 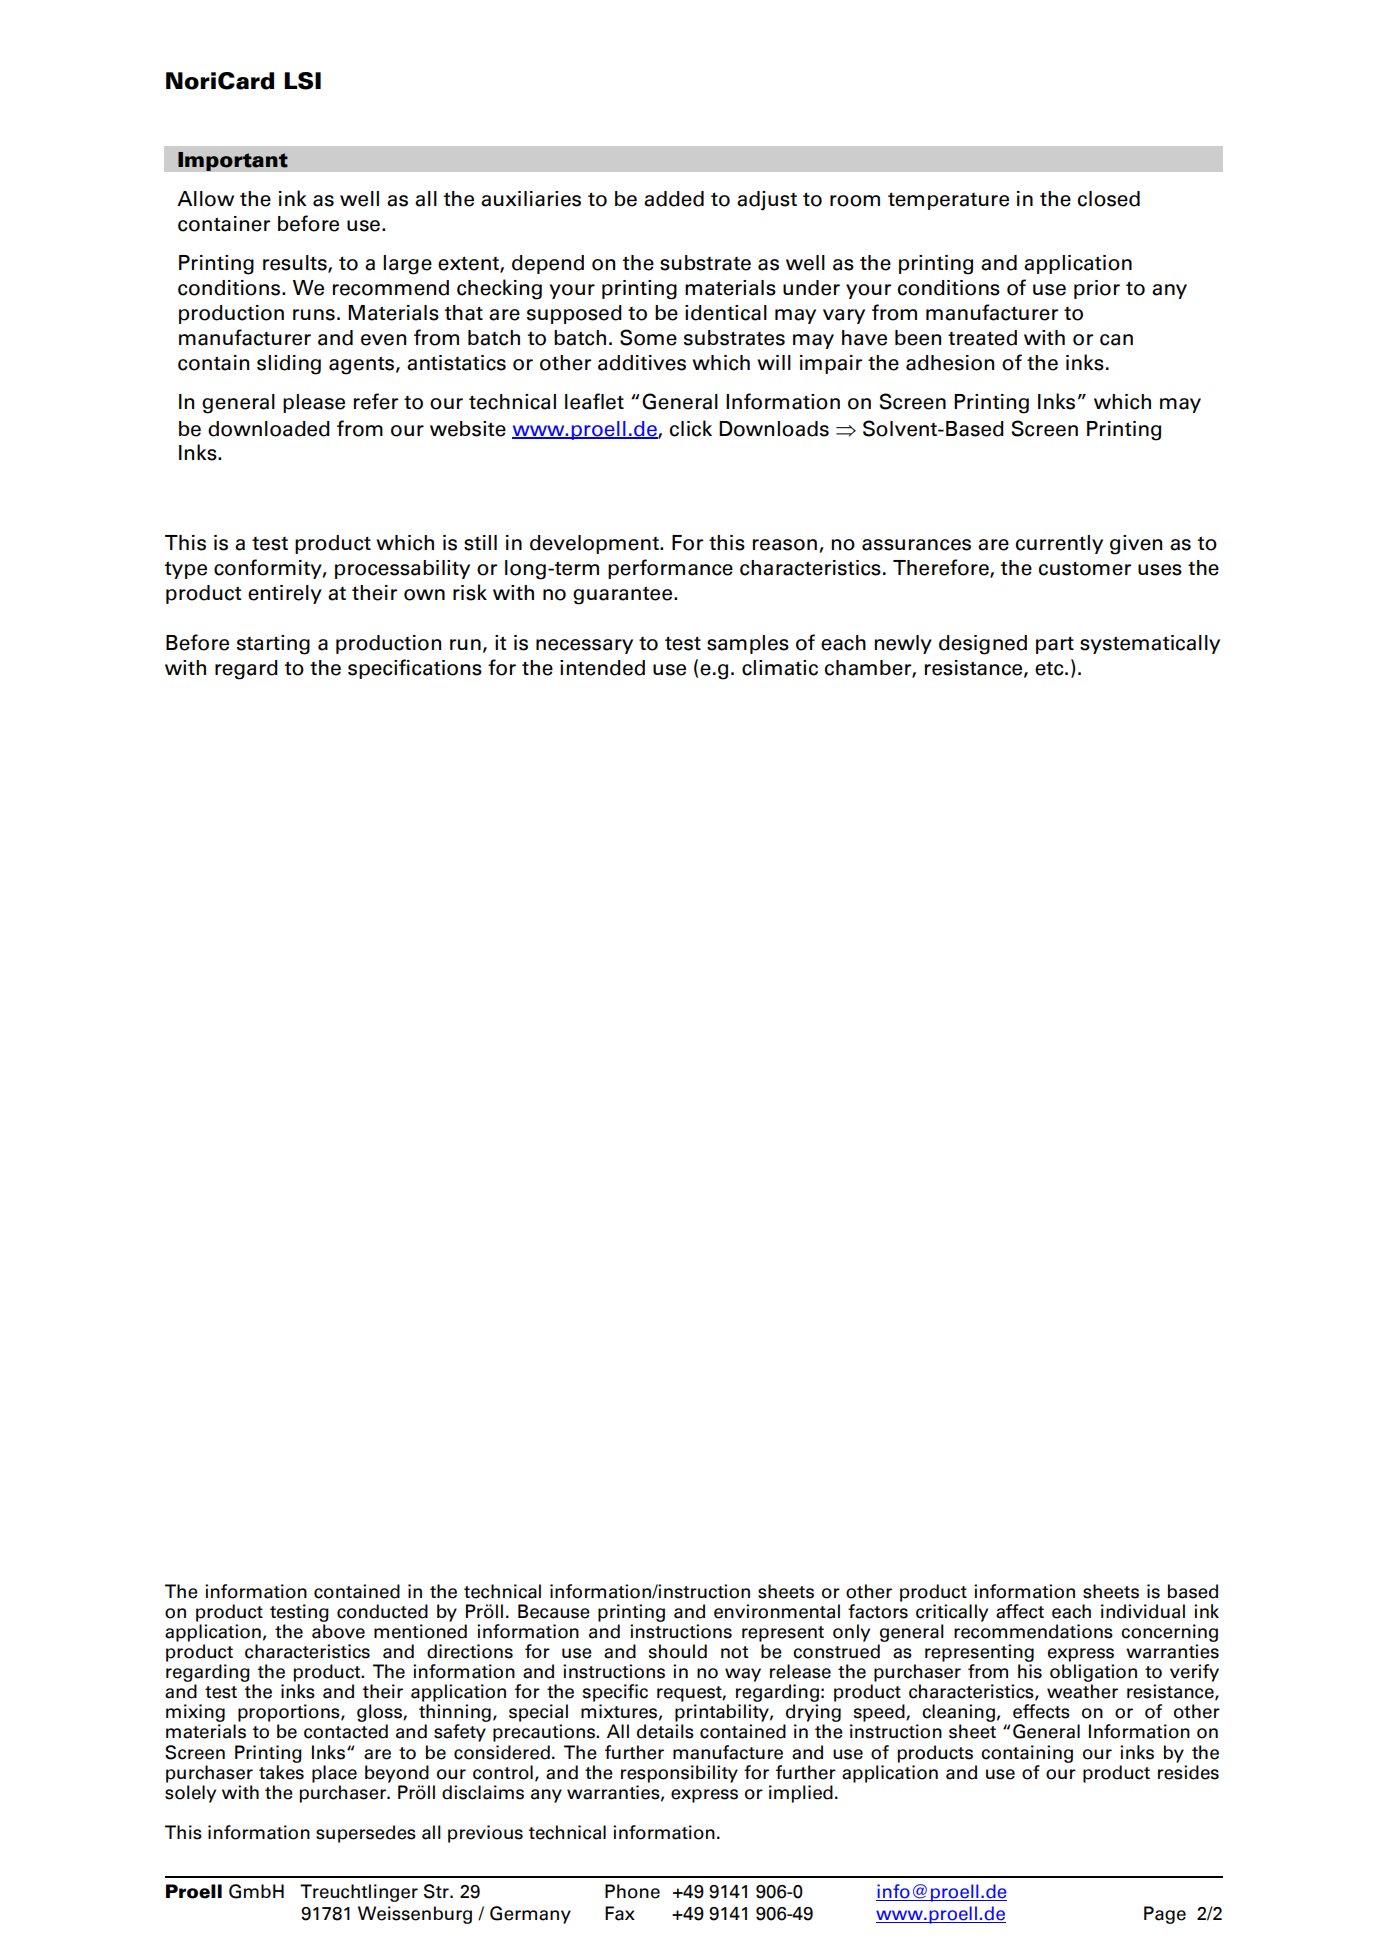 I want to click on closed, so click(x=1109, y=199).
